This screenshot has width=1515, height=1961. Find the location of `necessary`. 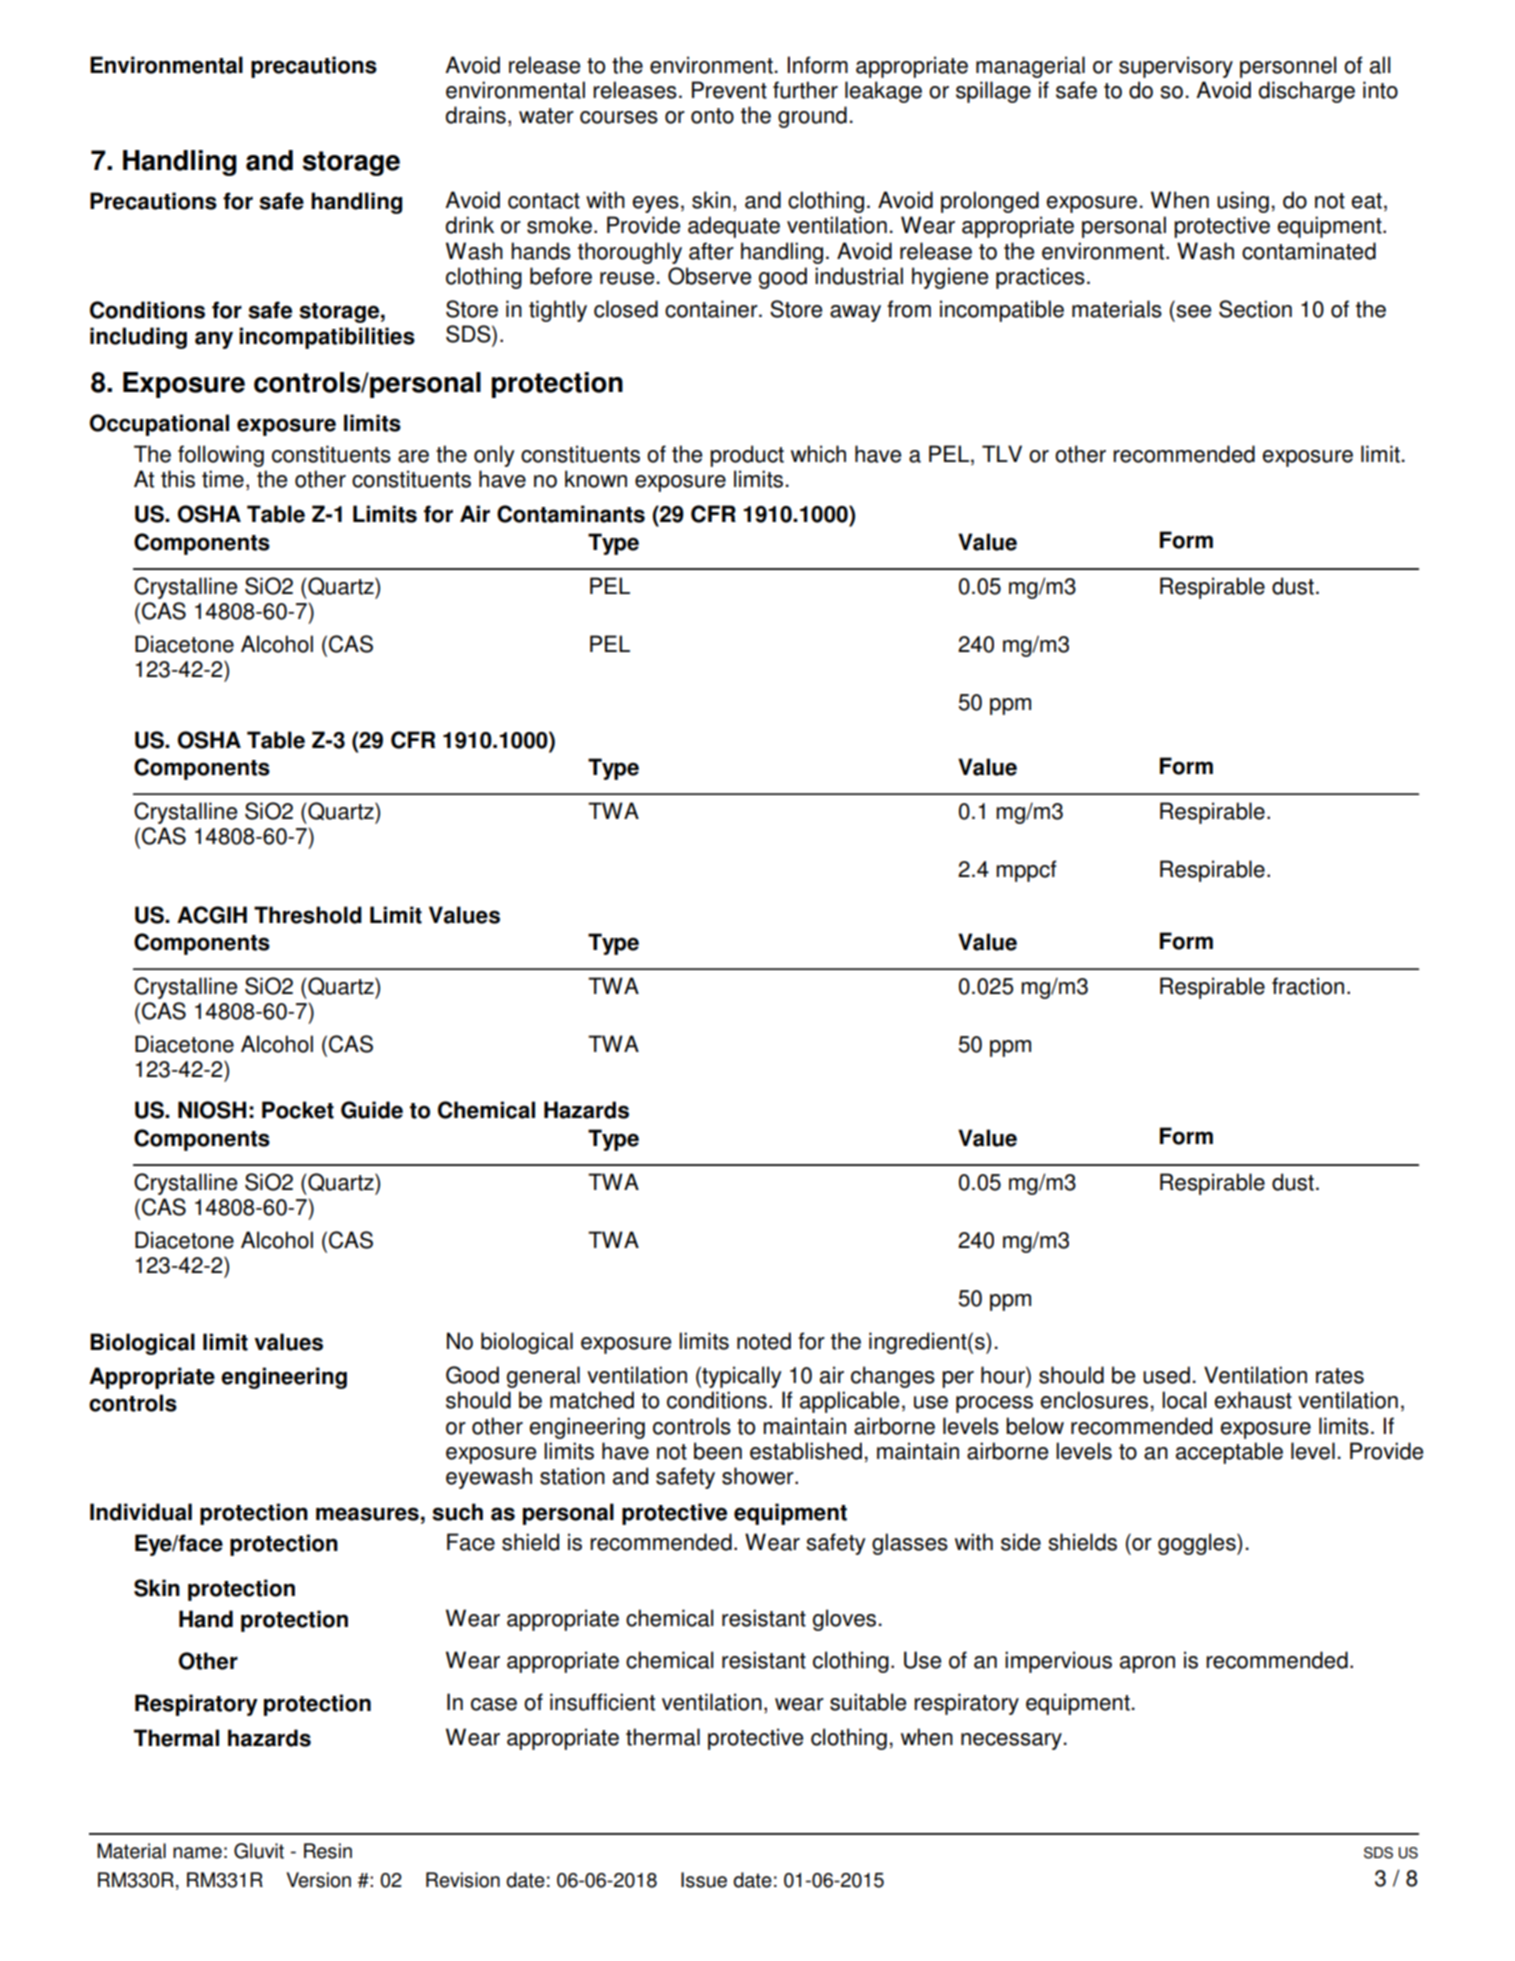

necessary is located at coordinates (1011, 1741).
